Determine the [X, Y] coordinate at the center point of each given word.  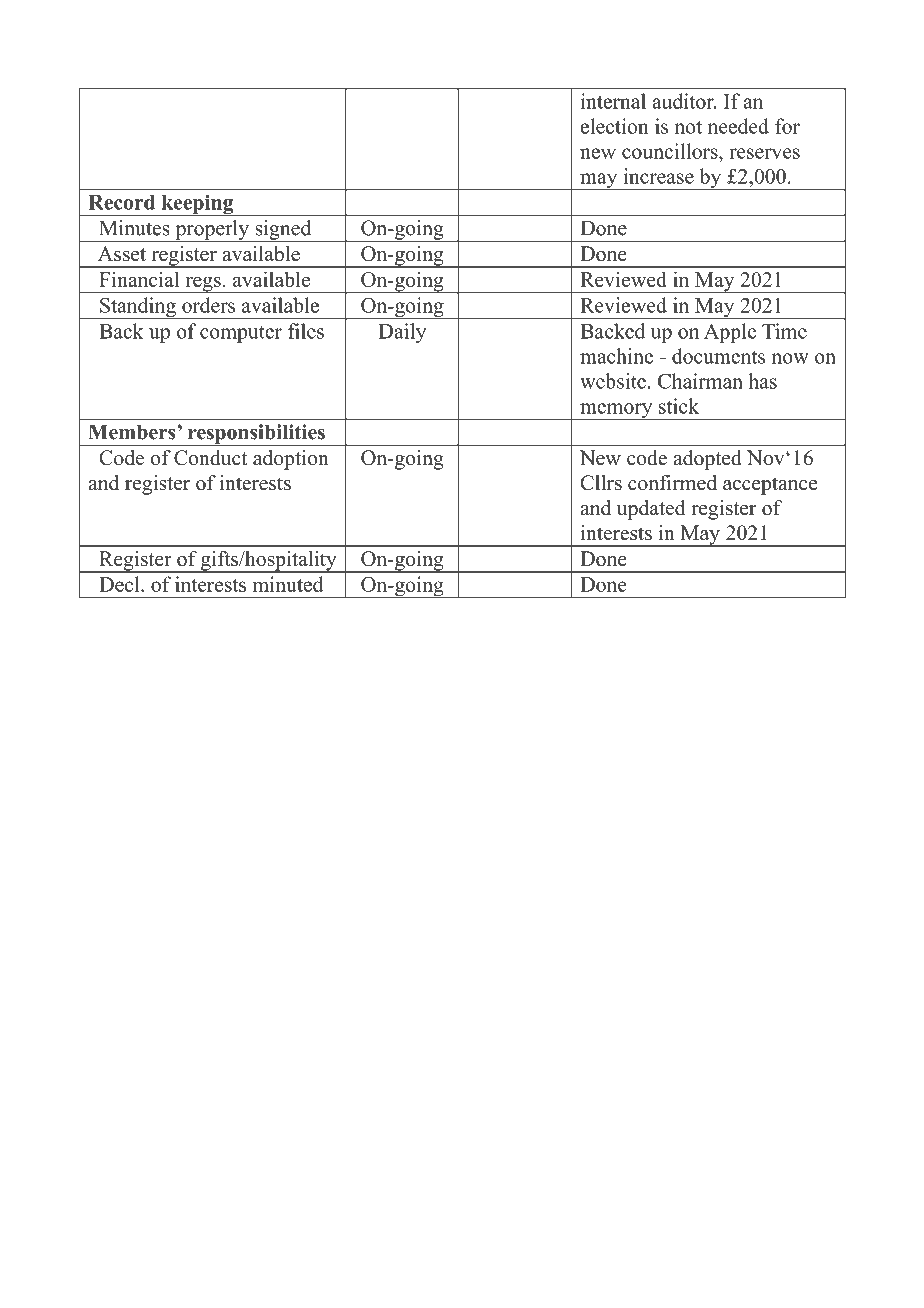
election [615, 126]
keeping [197, 205]
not [688, 127]
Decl [120, 584]
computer [241, 334]
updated [651, 510]
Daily [402, 333]
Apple [730, 333]
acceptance [770, 486]
